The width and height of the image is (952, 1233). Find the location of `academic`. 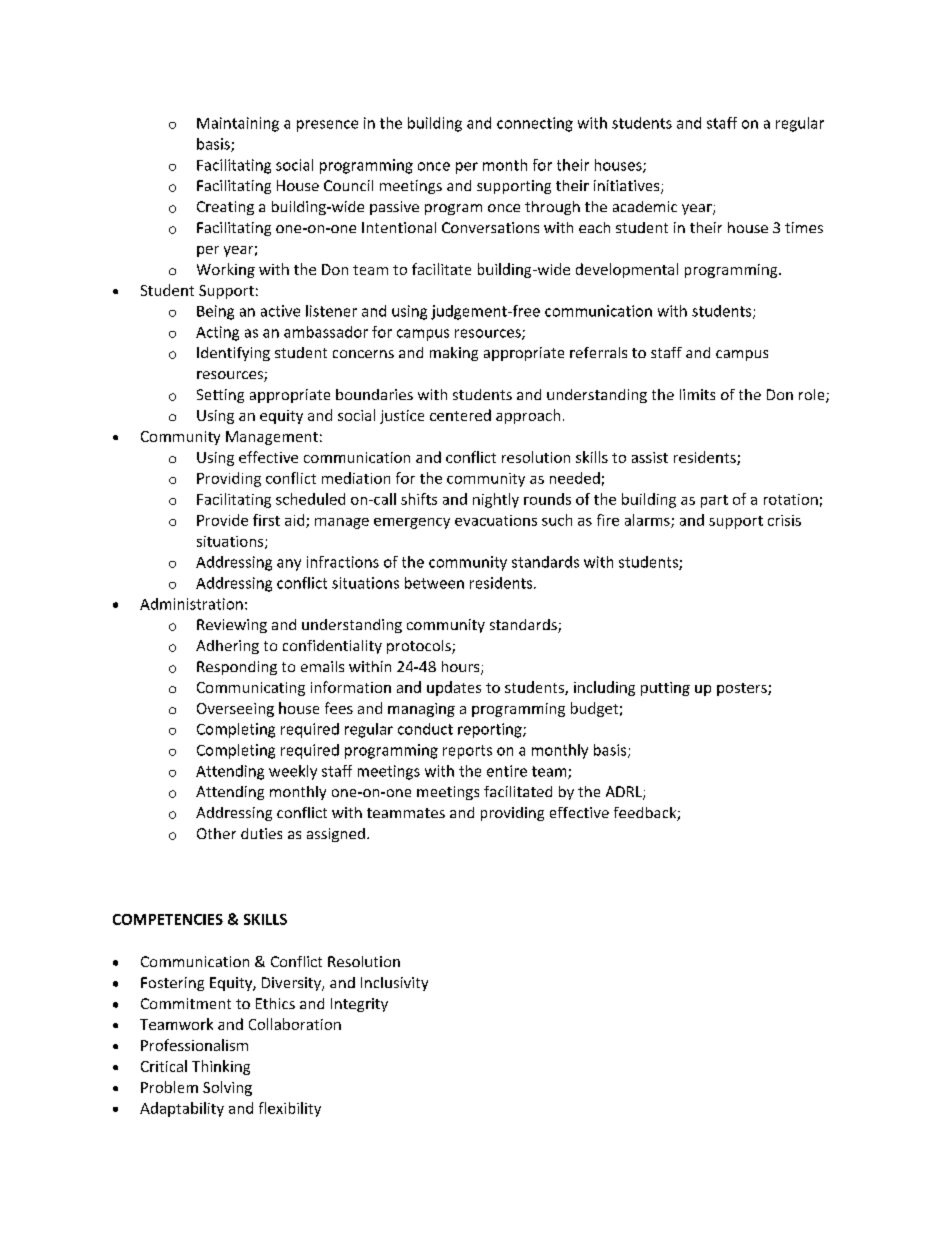

academic is located at coordinates (645, 206).
